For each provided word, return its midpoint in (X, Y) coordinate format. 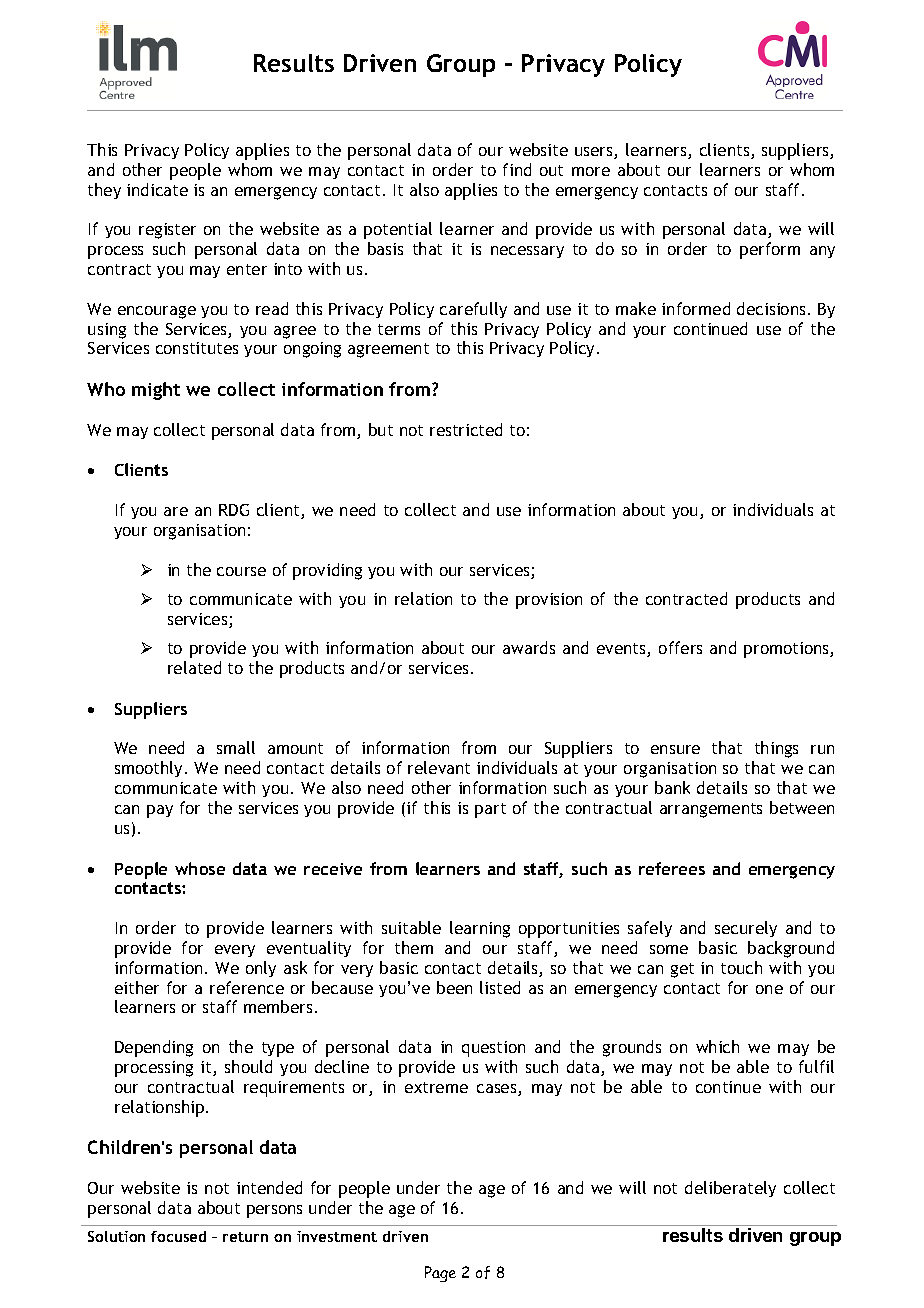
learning (480, 929)
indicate (157, 189)
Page (440, 1274)
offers (680, 647)
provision (549, 601)
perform (770, 250)
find (517, 169)
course (241, 571)
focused (178, 1236)
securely (746, 929)
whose (200, 868)
